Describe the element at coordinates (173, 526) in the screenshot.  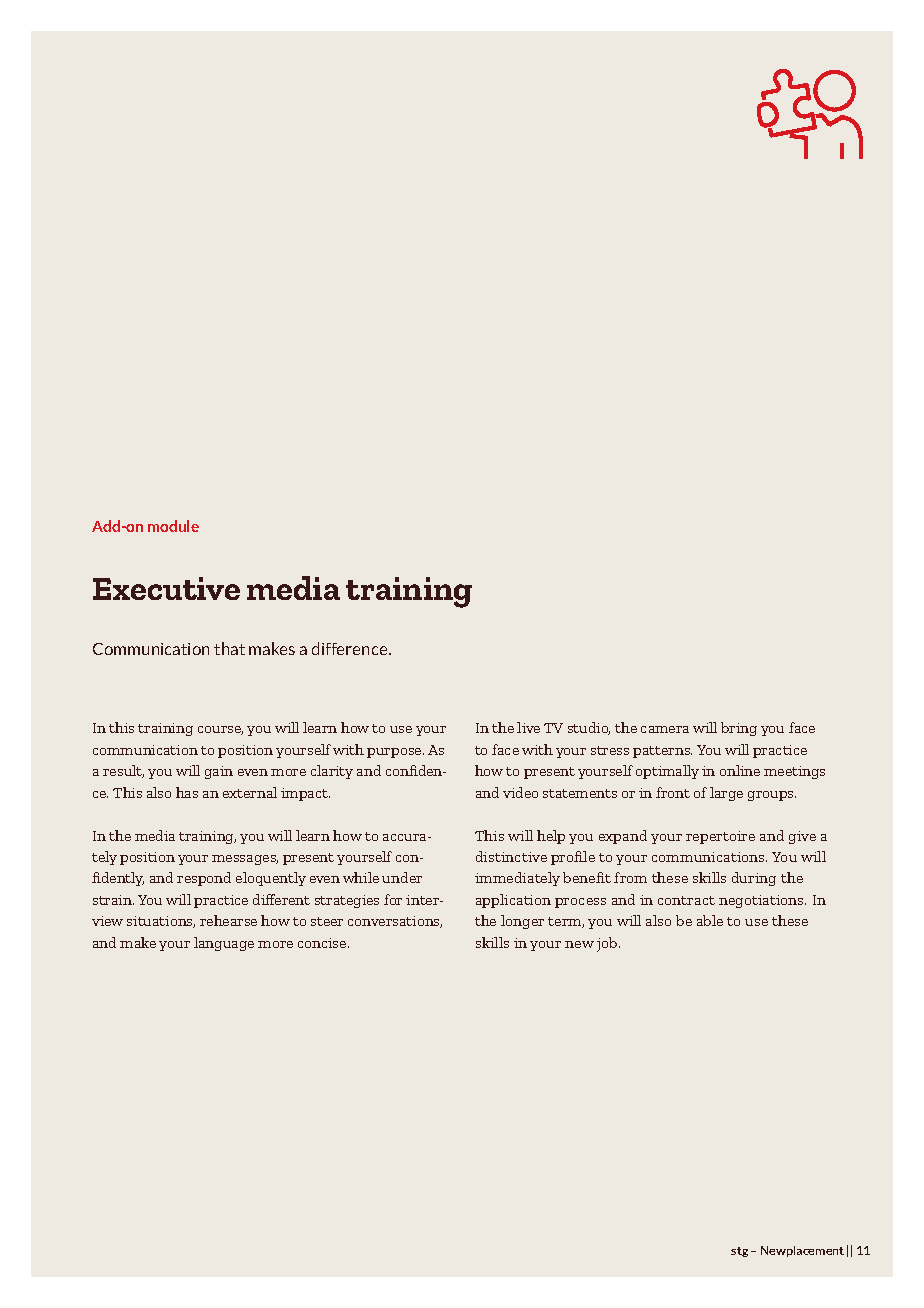
I see `module` at that location.
